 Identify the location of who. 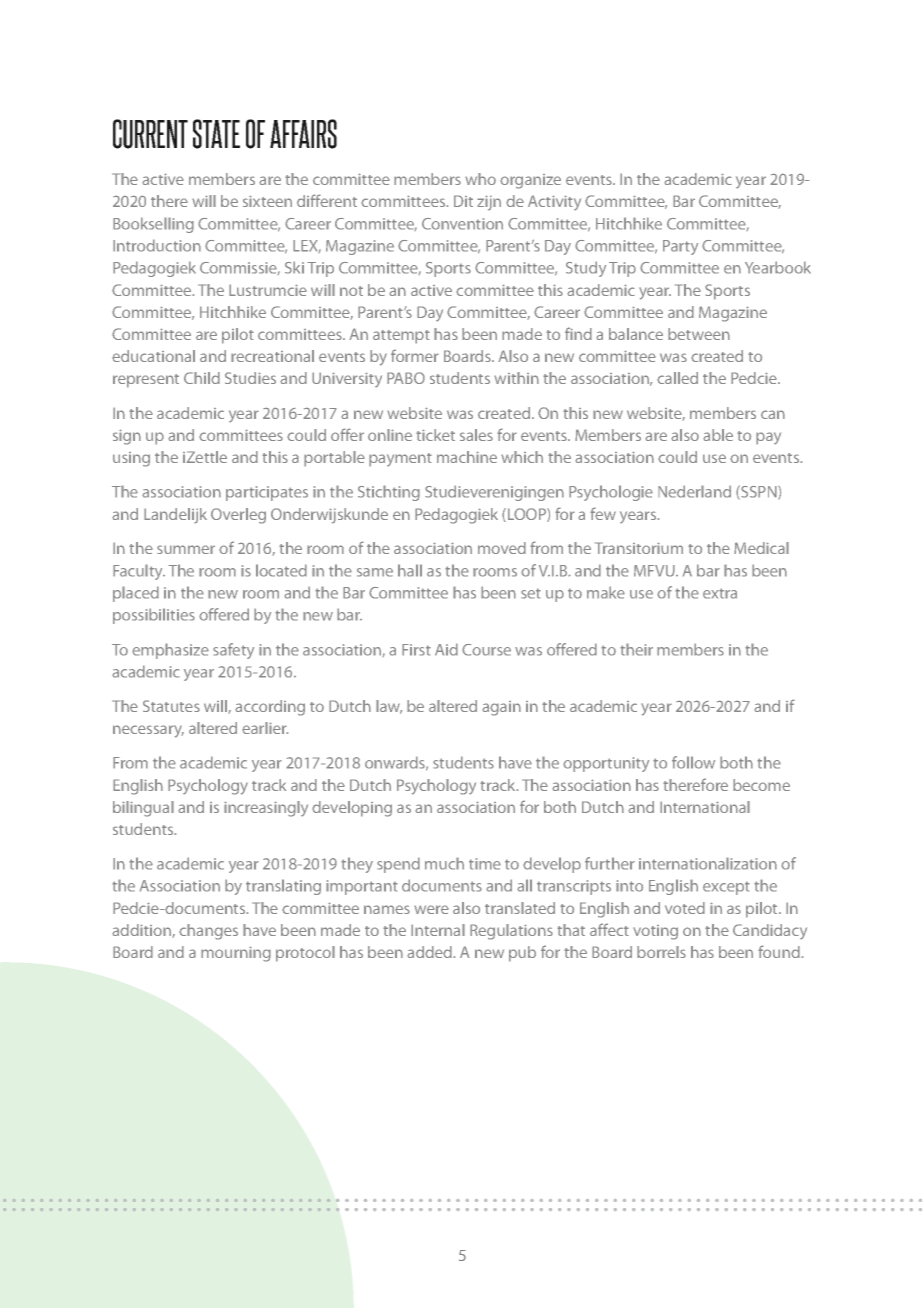
(480, 179).
